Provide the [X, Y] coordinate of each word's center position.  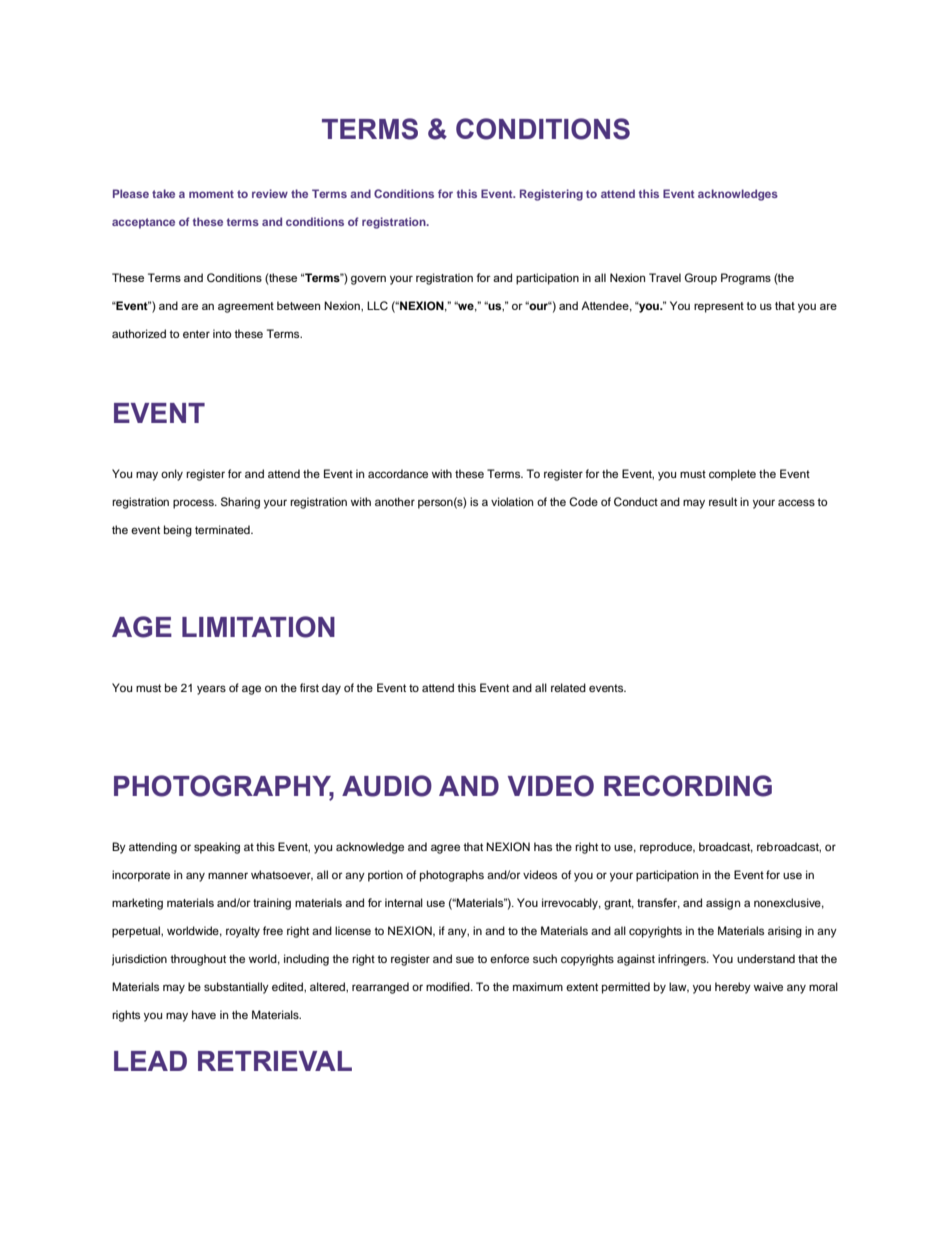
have [204, 1014]
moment [211, 194]
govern [368, 280]
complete [732, 475]
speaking [217, 848]
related [568, 687]
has [543, 846]
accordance [398, 473]
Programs [746, 279]
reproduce [667, 848]
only [172, 475]
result [723, 501]
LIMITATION [258, 627]
